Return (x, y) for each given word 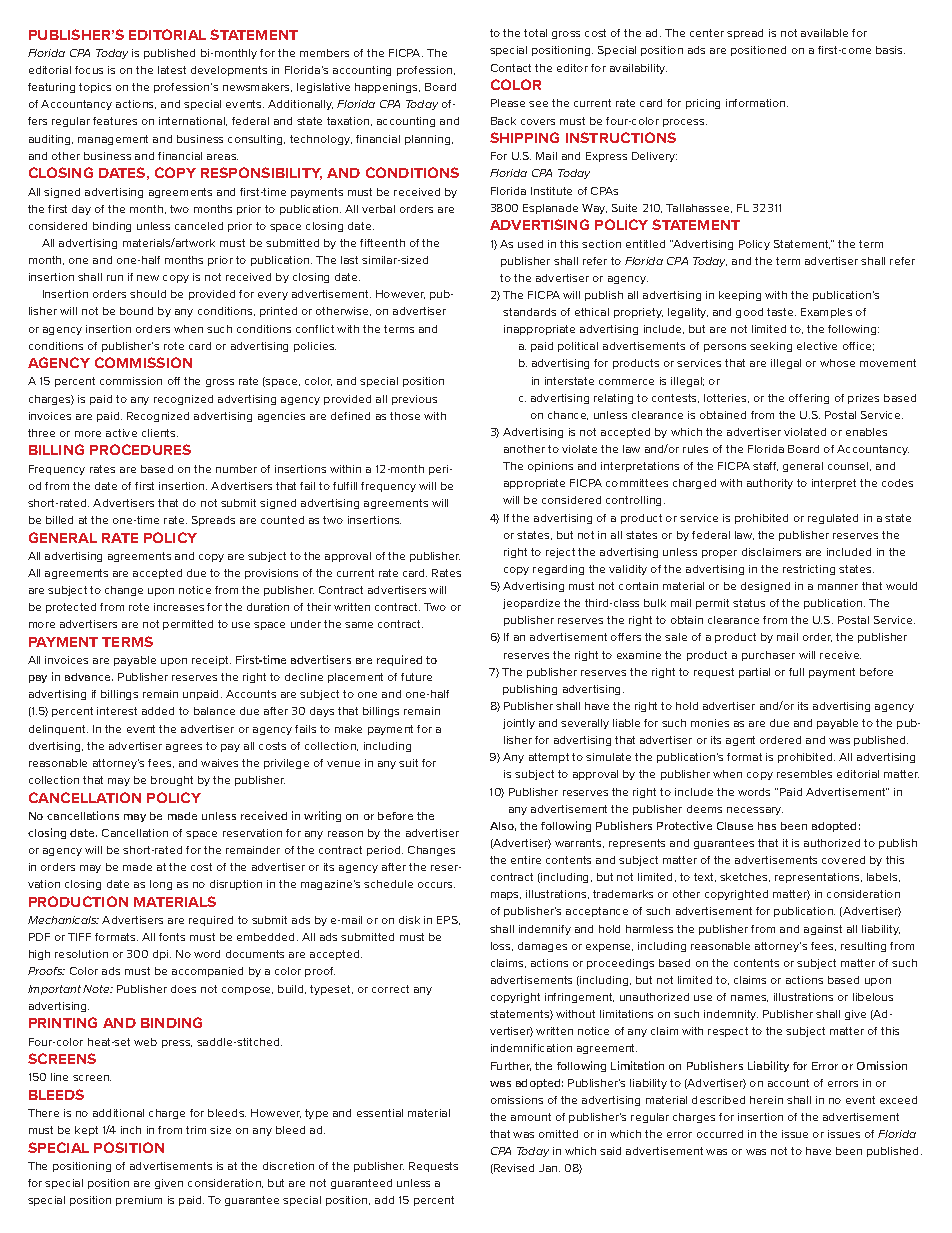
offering (809, 399)
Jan (549, 1168)
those (405, 416)
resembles (804, 774)
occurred (720, 1134)
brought (172, 781)
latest (172, 70)
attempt (549, 758)
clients (160, 433)
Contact (511, 68)
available (824, 33)
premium (139, 1201)
